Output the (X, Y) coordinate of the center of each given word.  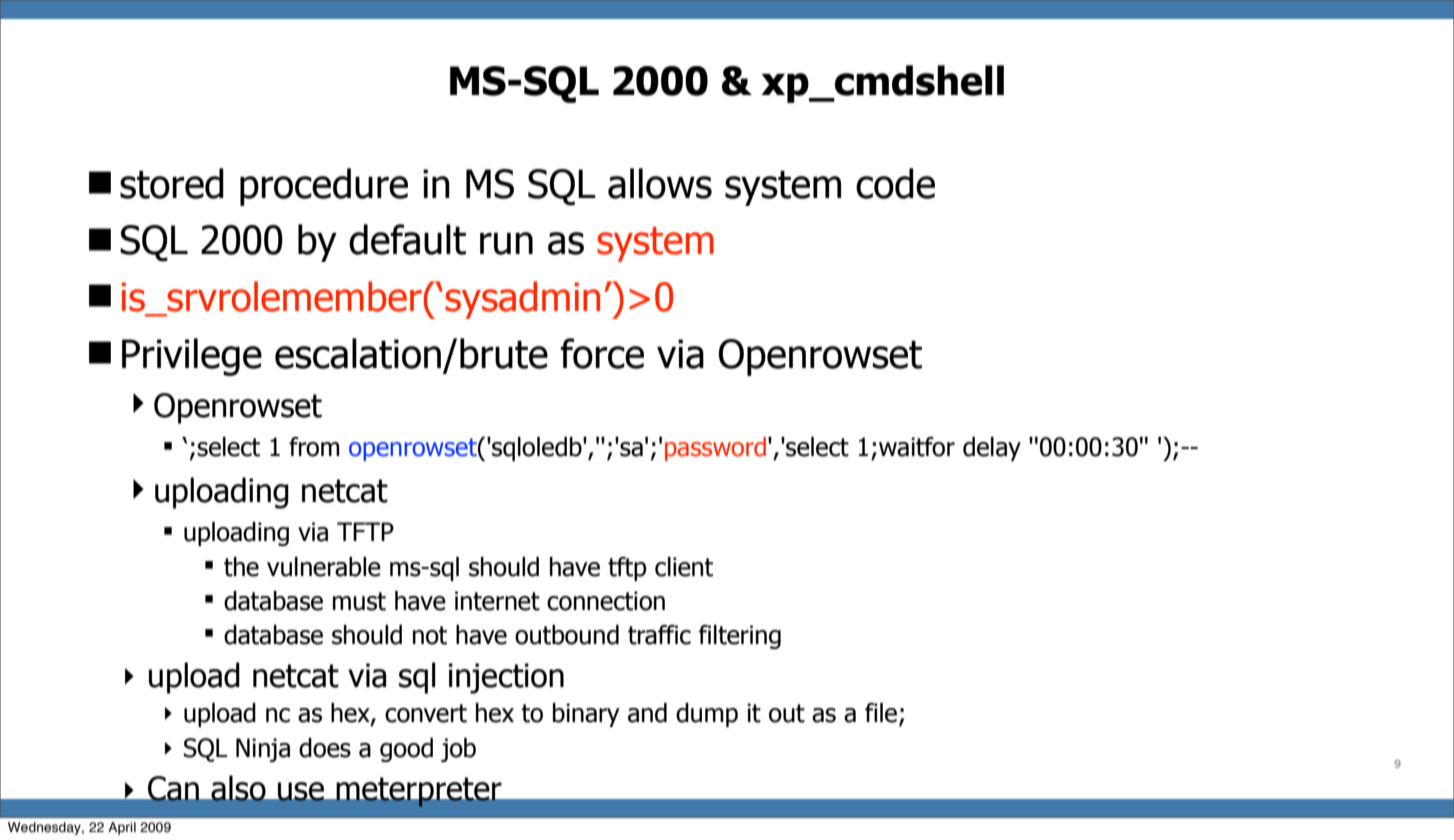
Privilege (192, 357)
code (895, 183)
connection (606, 601)
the (241, 567)
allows (660, 183)
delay (992, 449)
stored (172, 183)
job (458, 750)
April (122, 828)
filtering (740, 637)
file (882, 714)
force (602, 353)
